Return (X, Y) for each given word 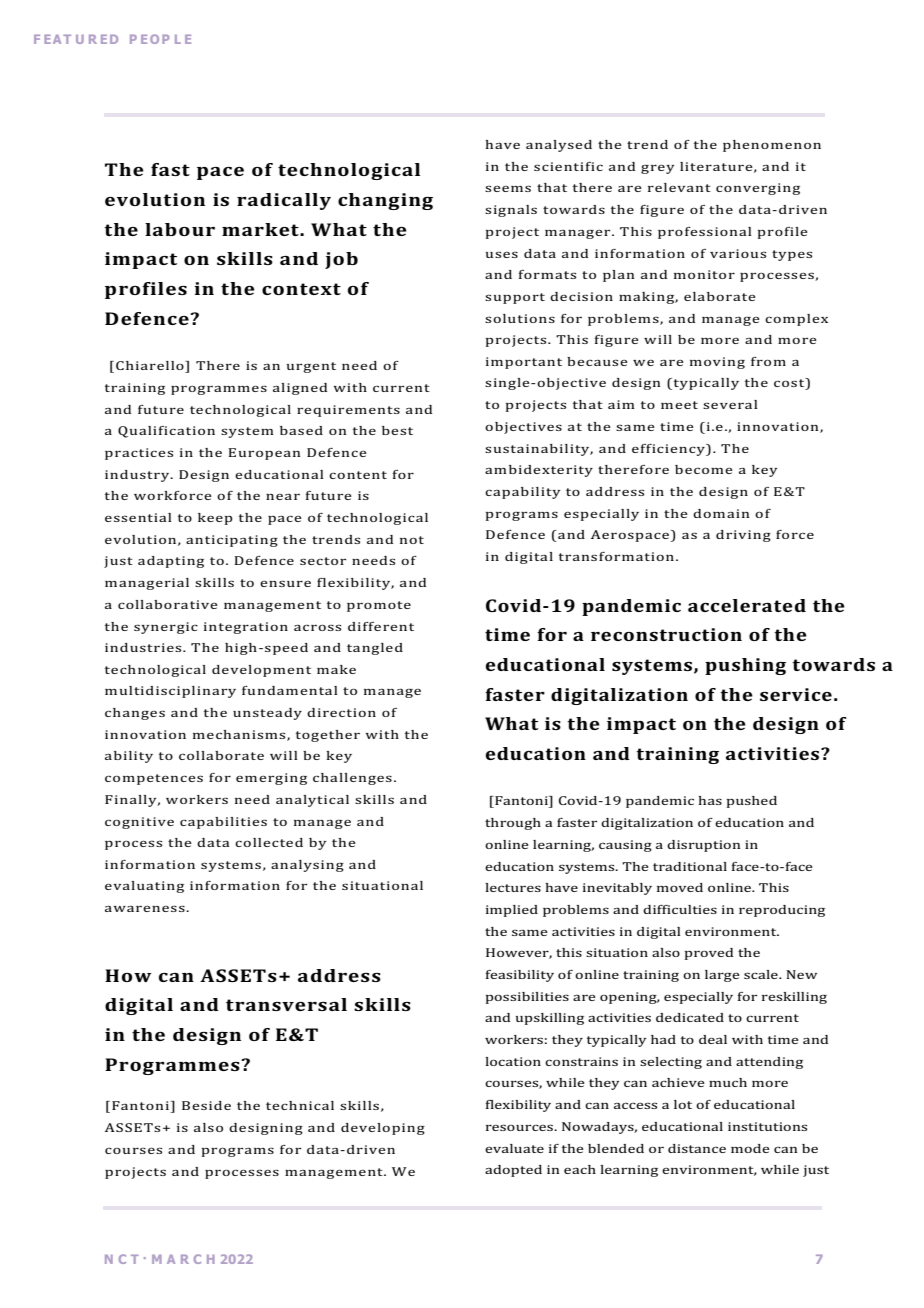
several (730, 404)
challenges (352, 779)
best (397, 430)
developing (383, 1129)
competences (154, 779)
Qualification (166, 432)
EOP (155, 39)
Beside (206, 1105)
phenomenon (772, 146)
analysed (559, 146)
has (710, 800)
